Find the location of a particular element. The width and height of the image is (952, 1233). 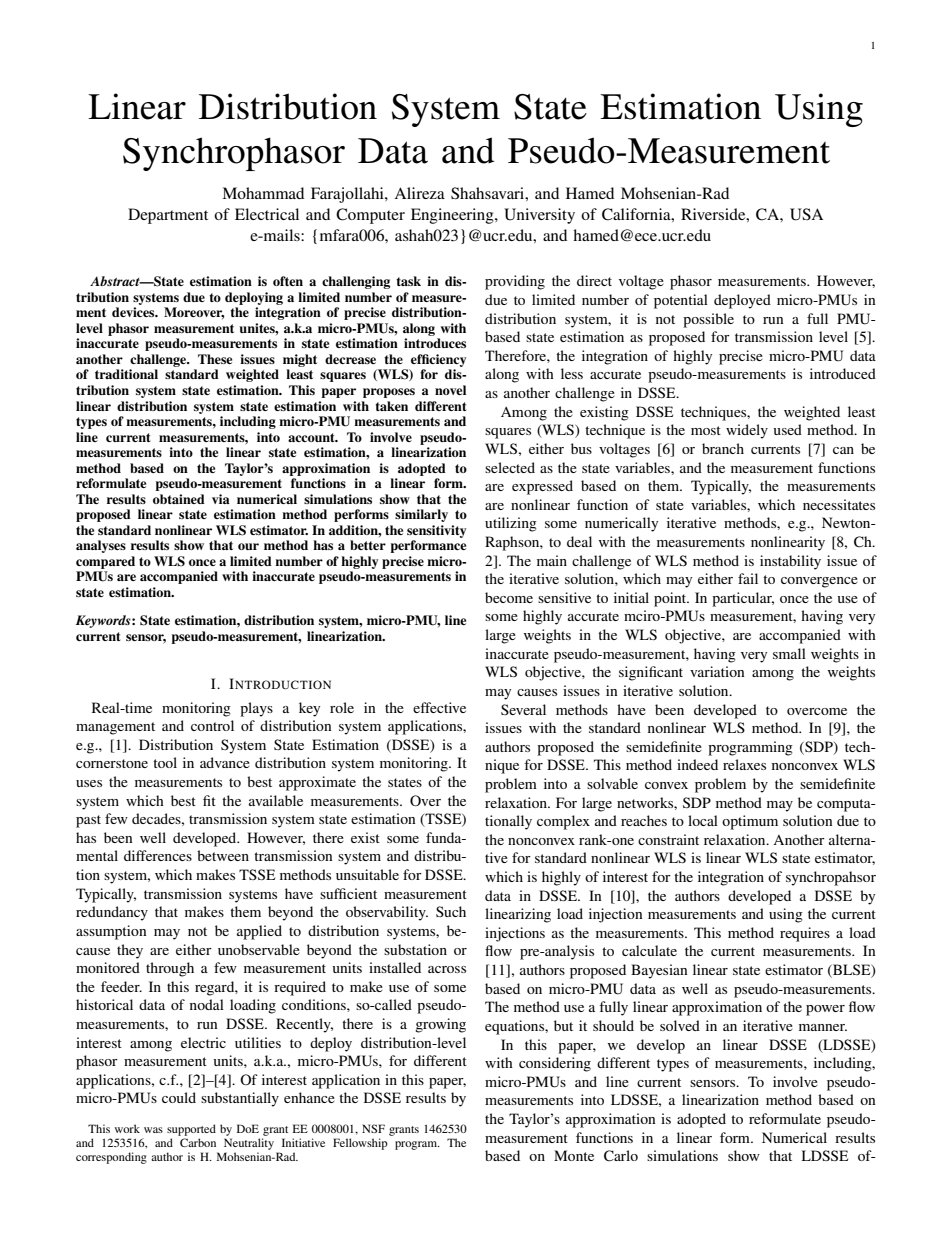

Engineering is located at coordinates (453, 216).
